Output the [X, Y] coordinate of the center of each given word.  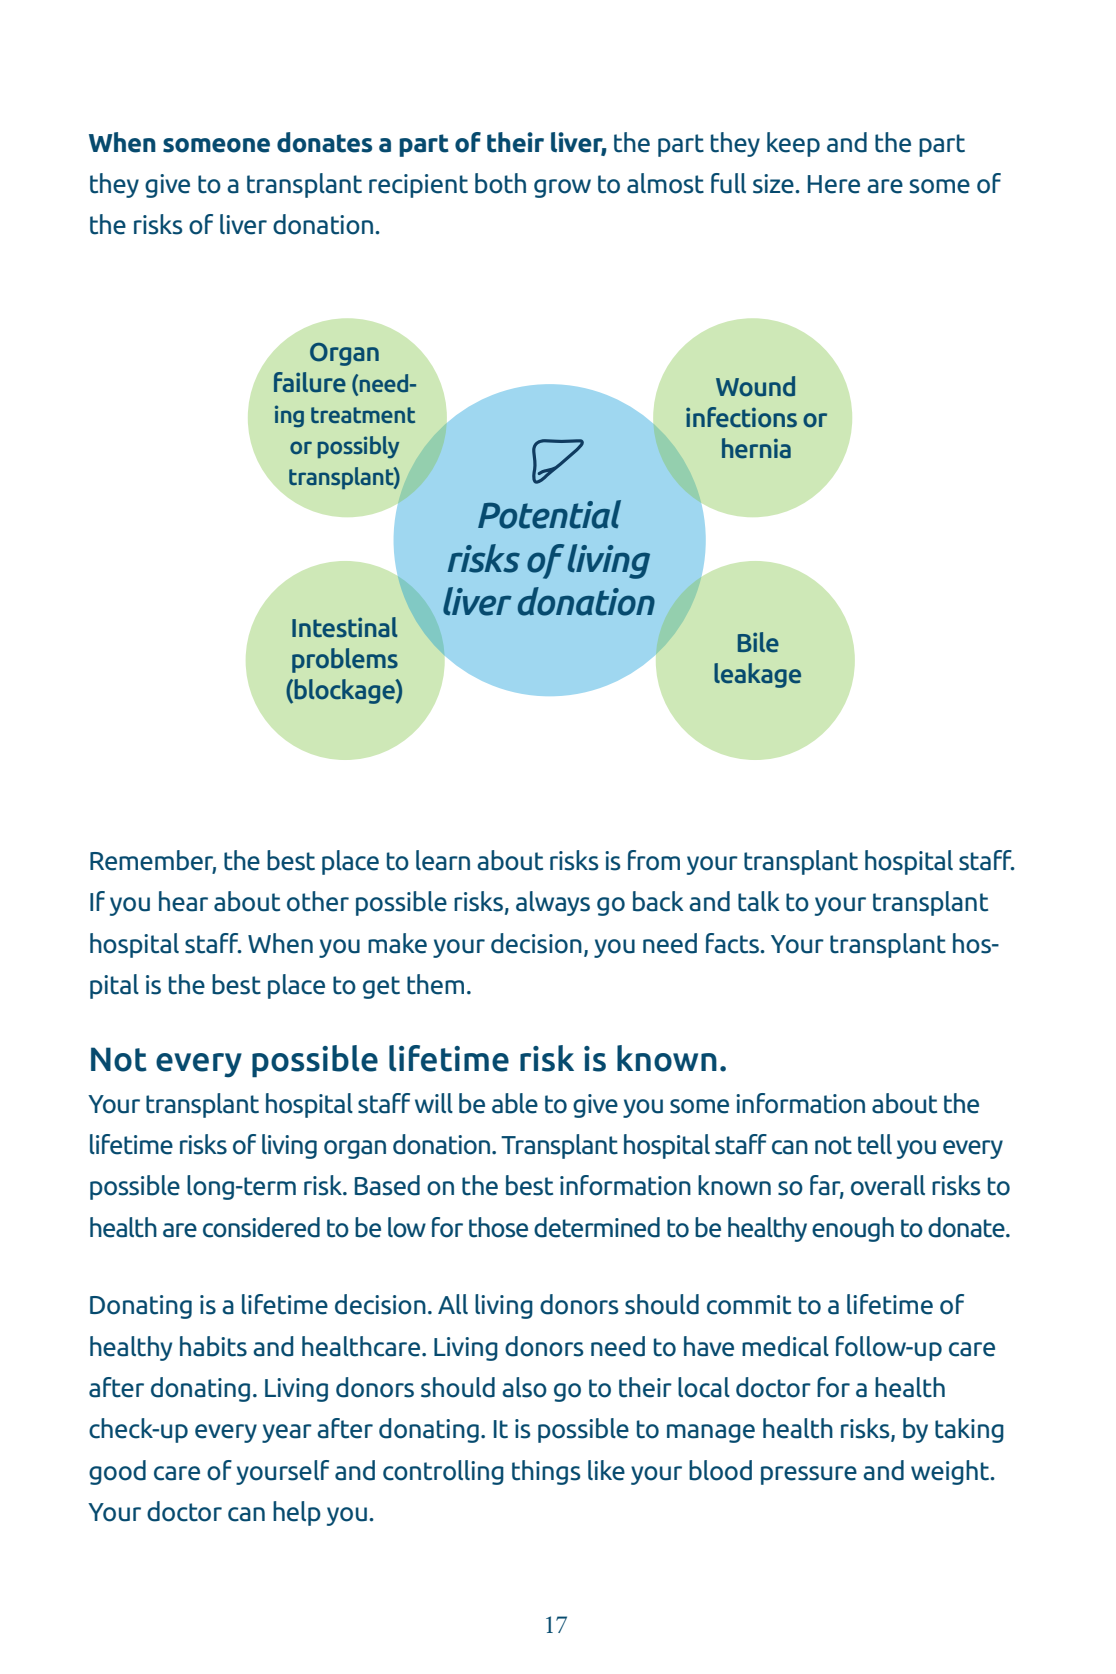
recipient [418, 186]
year [287, 1433]
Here [834, 184]
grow [562, 188]
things [546, 1472]
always [553, 903]
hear [183, 901]
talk [759, 901]
